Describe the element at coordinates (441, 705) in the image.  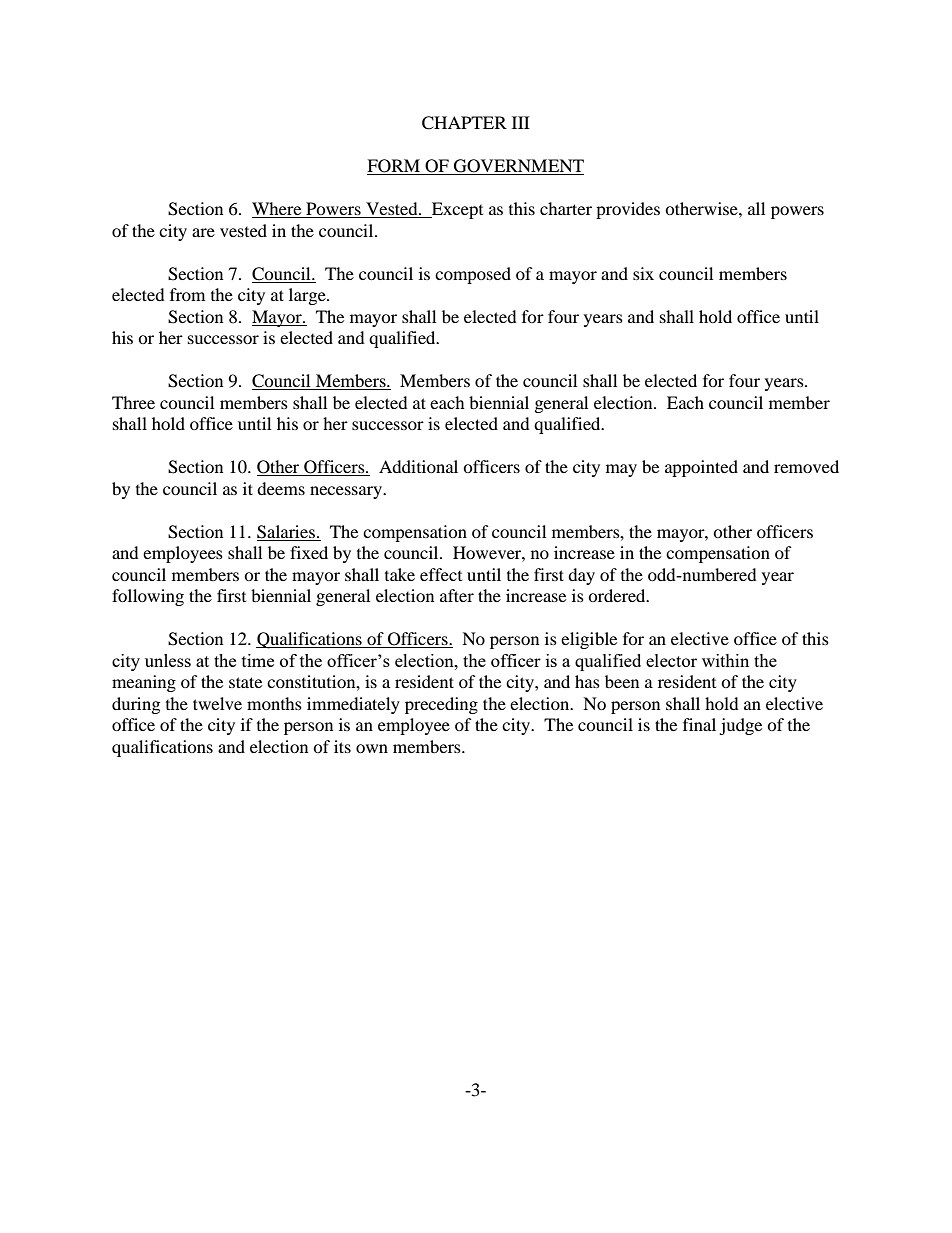
I see `preceding` at that location.
